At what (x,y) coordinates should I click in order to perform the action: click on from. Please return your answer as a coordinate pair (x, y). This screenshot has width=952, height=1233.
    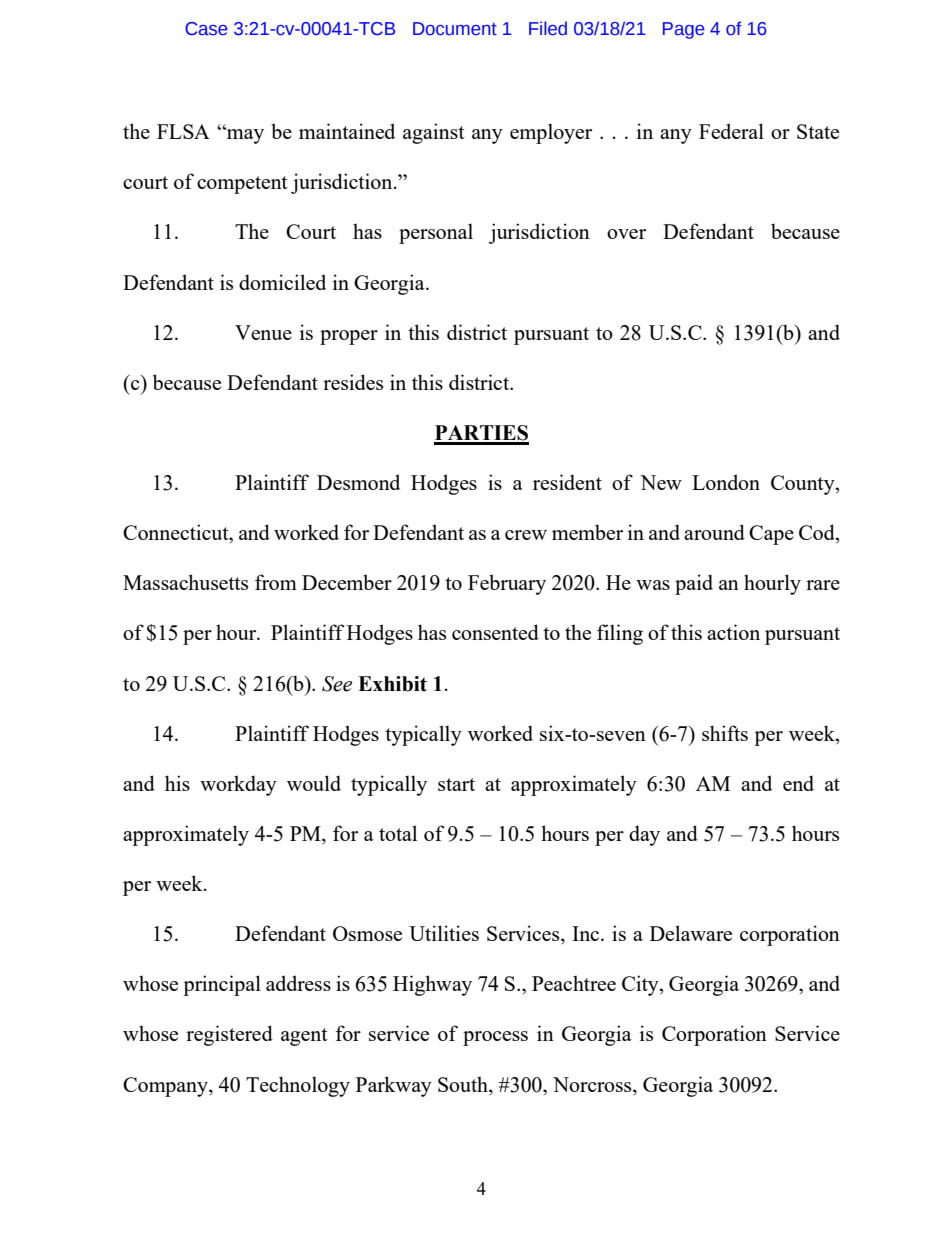
    Looking at the image, I should click on (276, 582).
